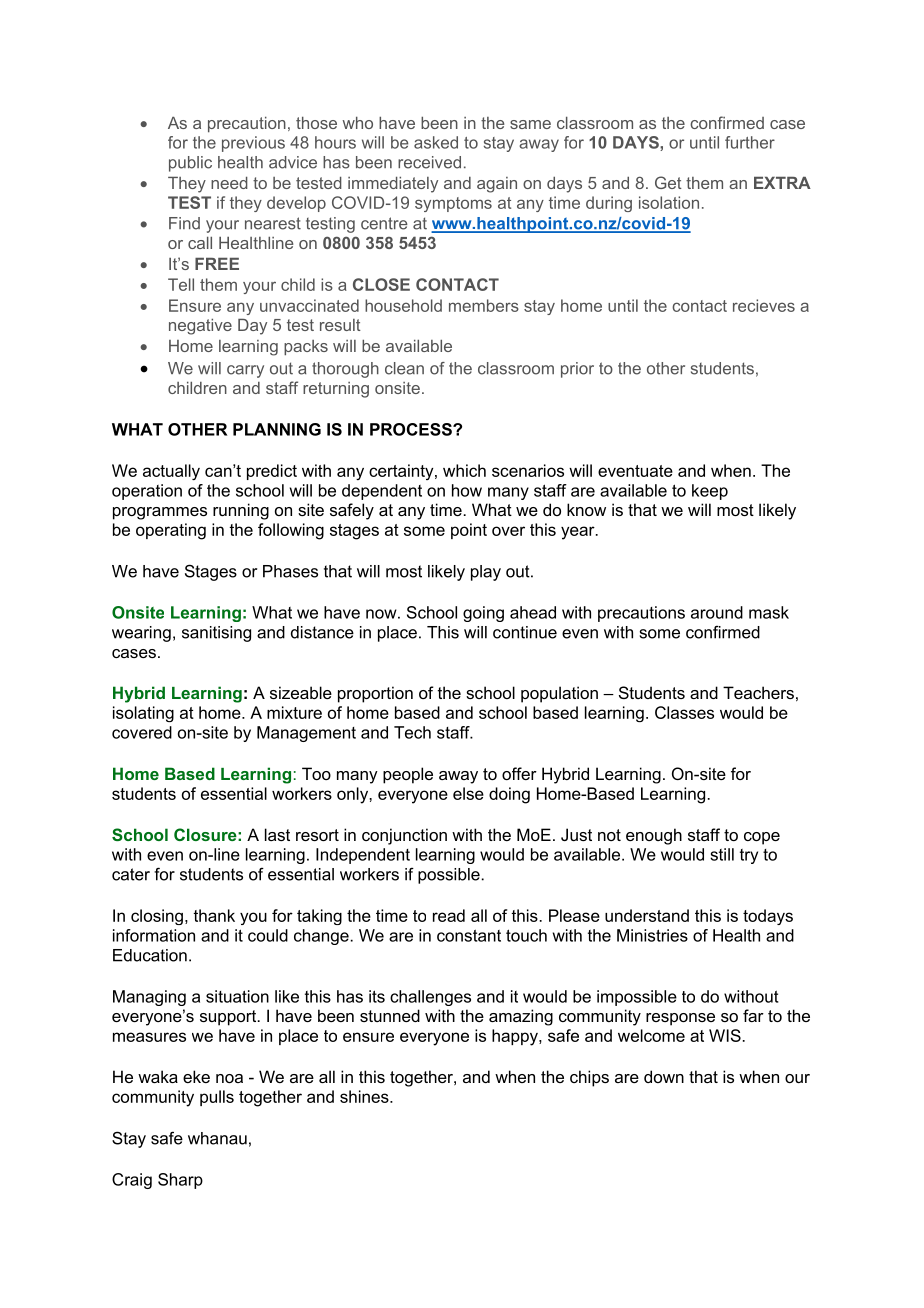 This page has height=1308, width=924. What do you see at coordinates (190, 164) in the page?
I see `public` at bounding box center [190, 164].
